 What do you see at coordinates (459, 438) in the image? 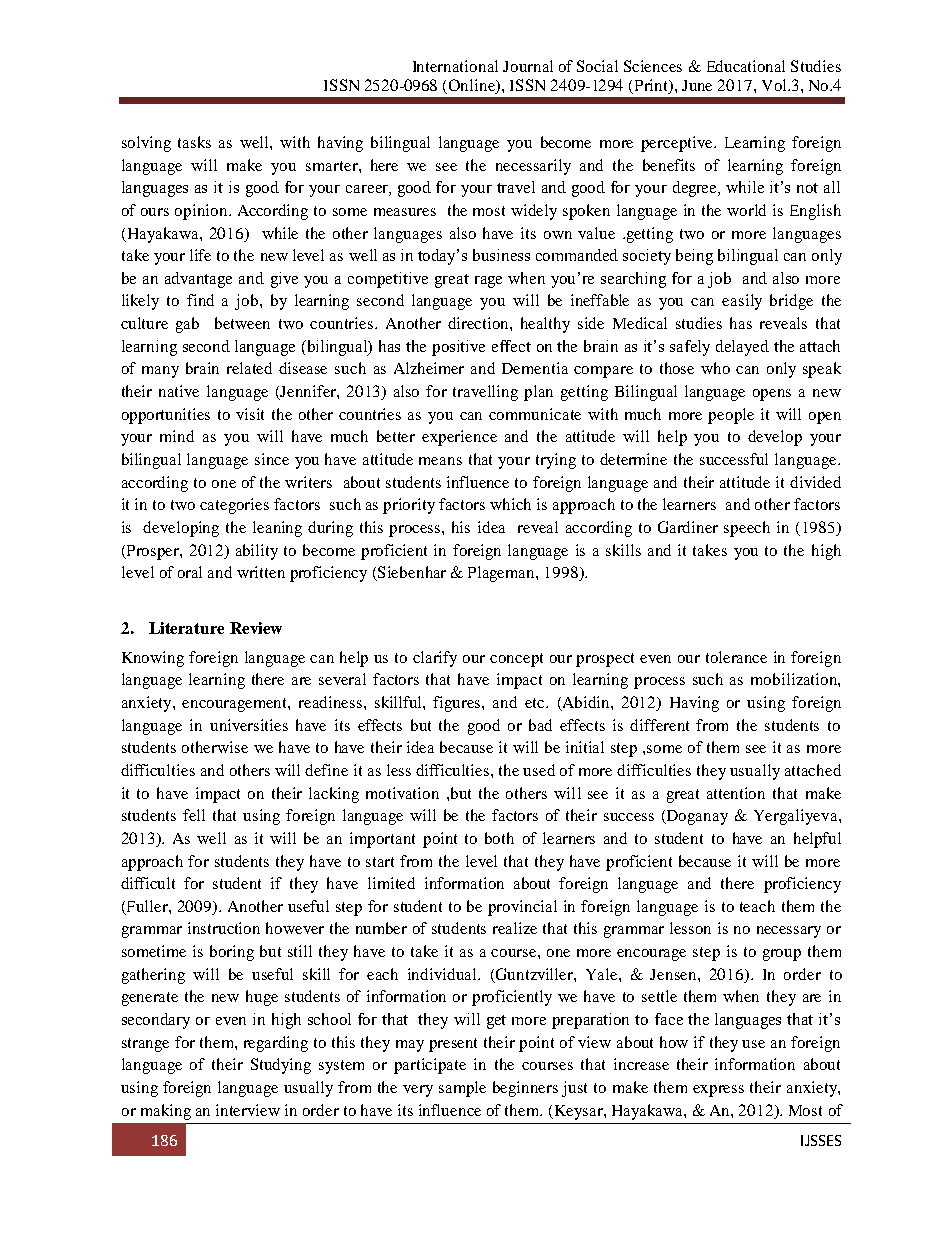
I see `experience` at bounding box center [459, 438].
